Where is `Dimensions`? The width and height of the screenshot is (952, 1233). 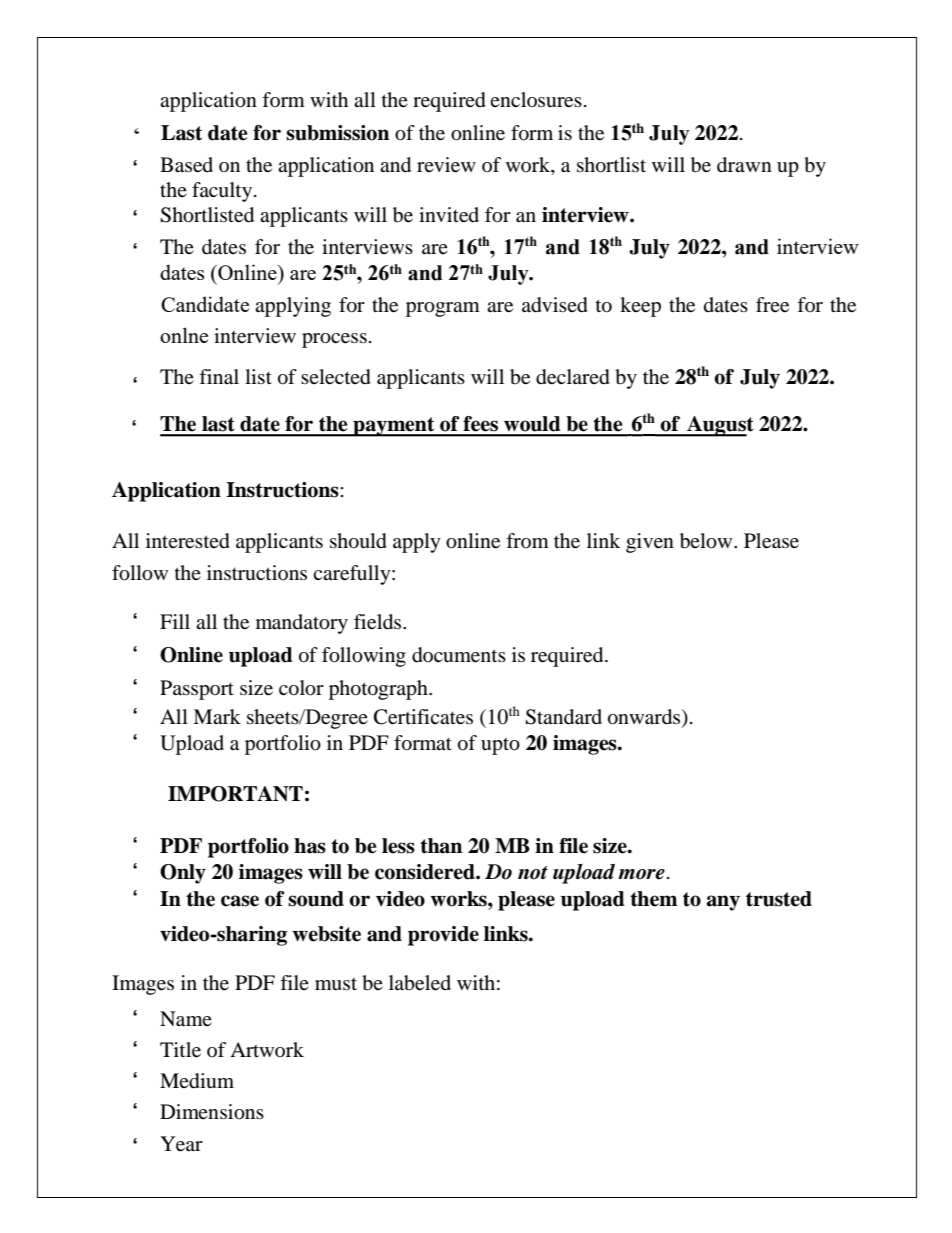 Dimensions is located at coordinates (212, 1112).
